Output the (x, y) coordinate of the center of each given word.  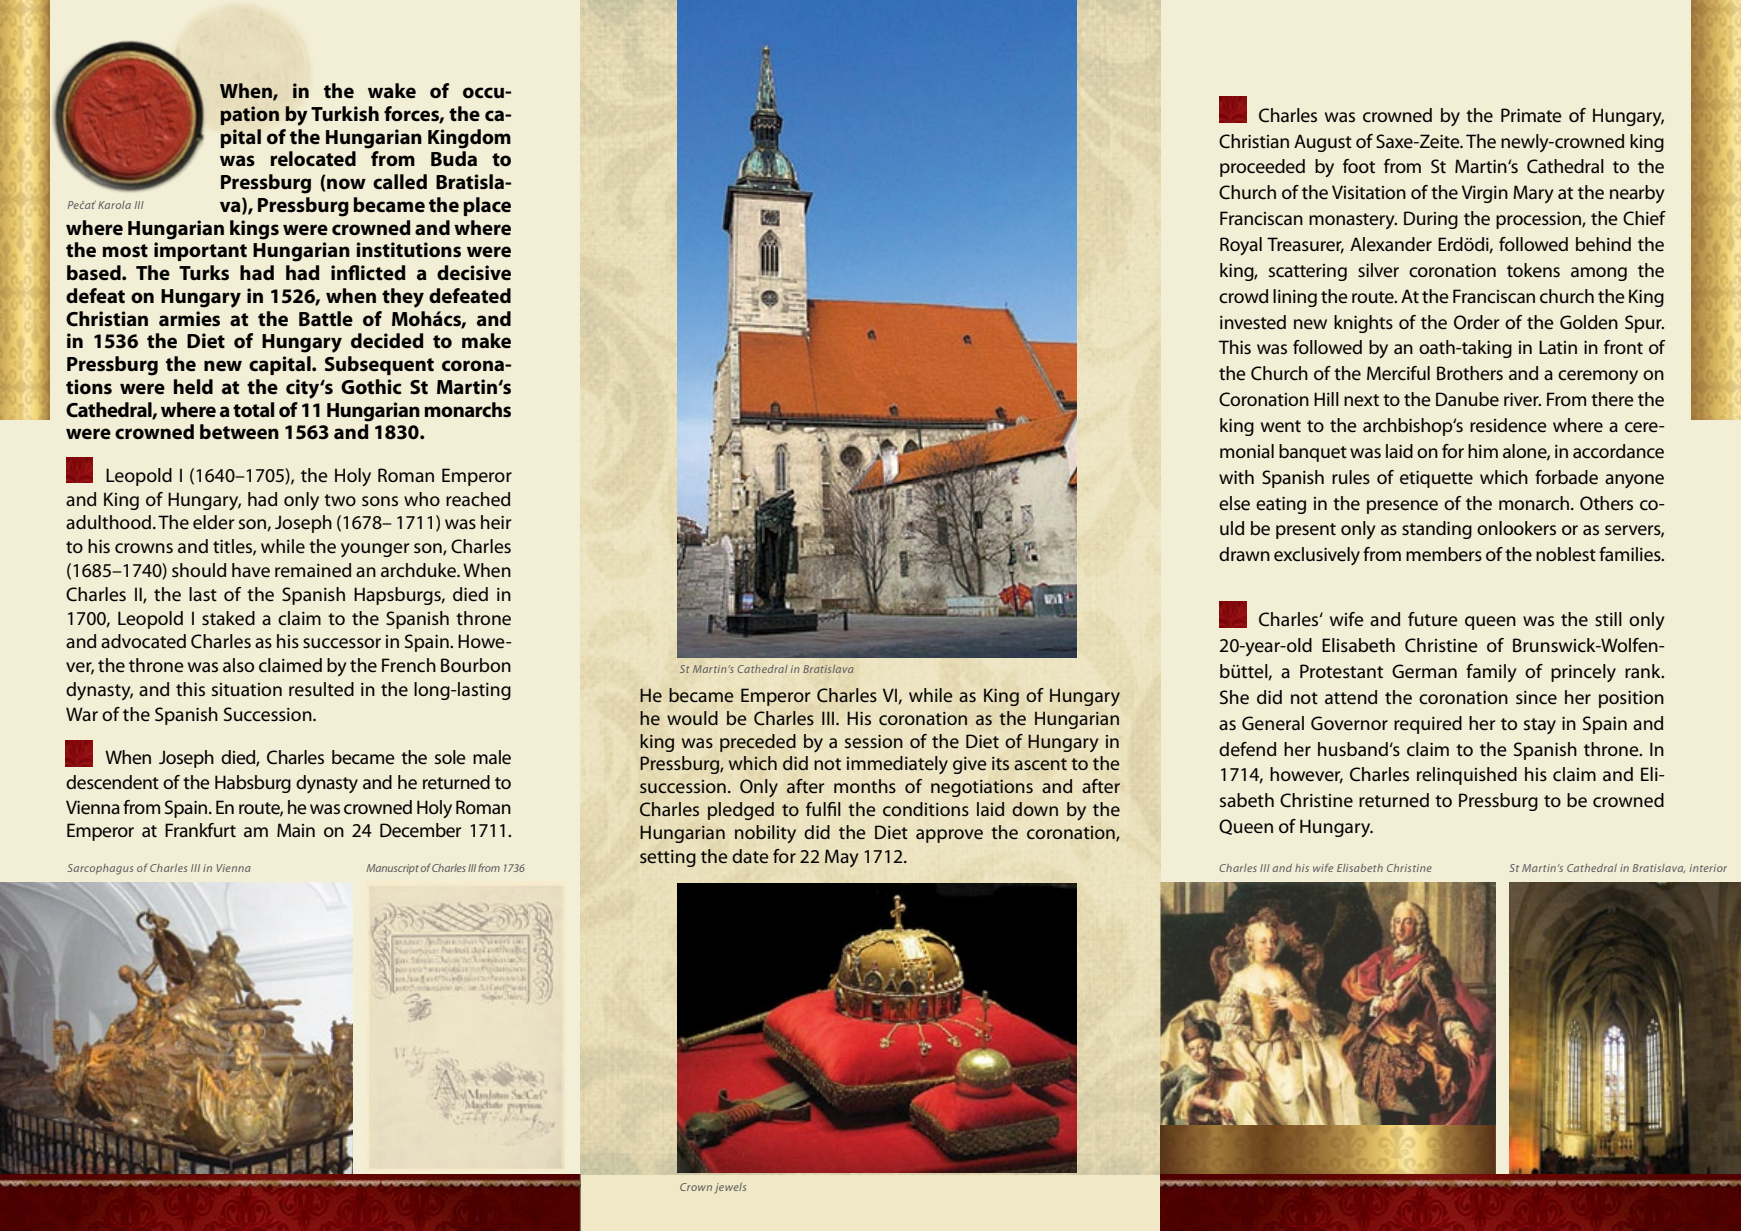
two (340, 500)
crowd (1243, 296)
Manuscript (392, 869)
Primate (1531, 115)
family (1491, 673)
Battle (326, 319)
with (1236, 477)
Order (1477, 322)
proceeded (1262, 168)
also (238, 665)
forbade (1566, 477)
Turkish (345, 114)
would (692, 718)
